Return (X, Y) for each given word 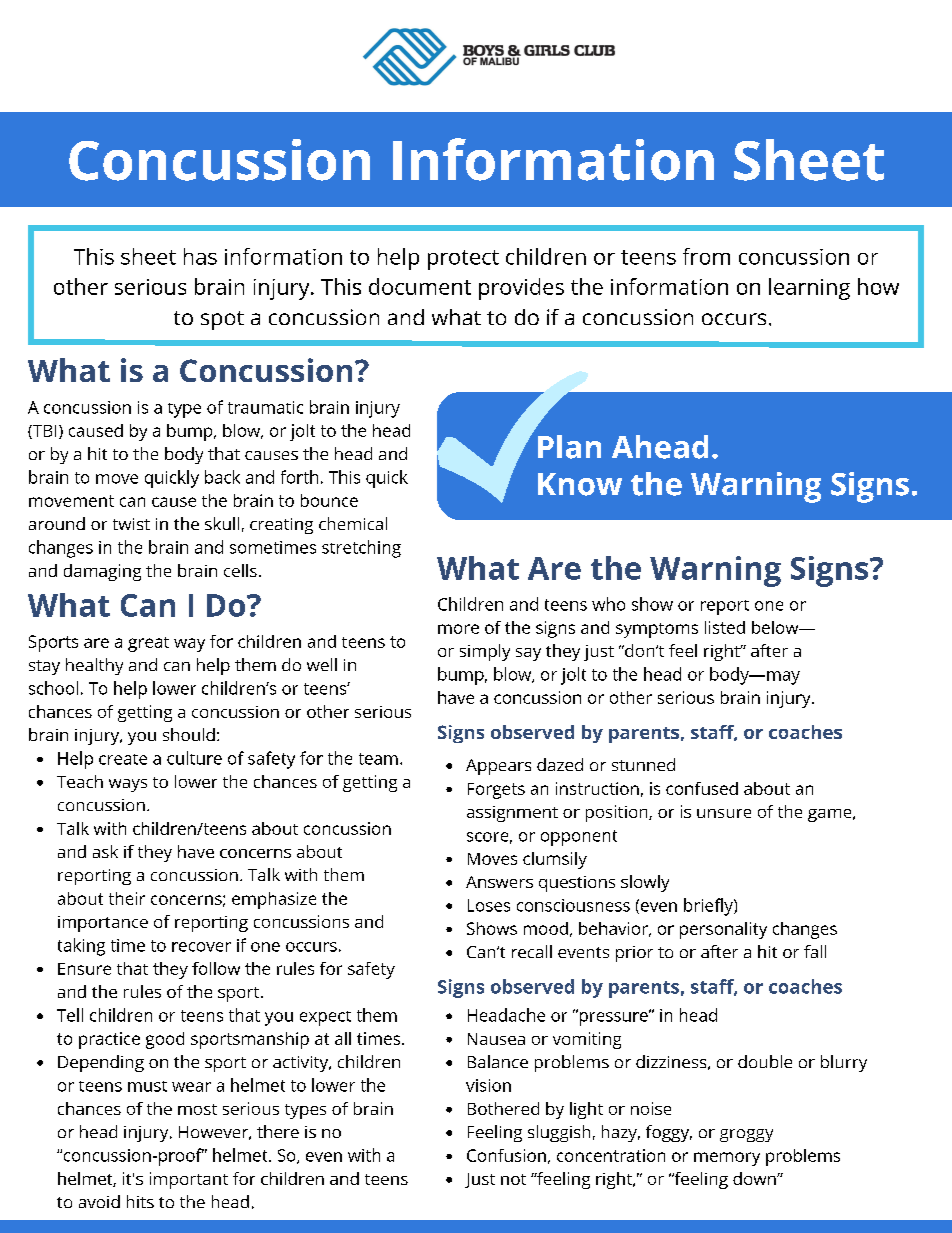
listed (725, 627)
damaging (102, 572)
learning (809, 289)
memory (727, 1159)
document (420, 286)
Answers (499, 882)
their (127, 898)
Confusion (506, 1155)
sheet (148, 256)
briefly (709, 907)
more (458, 629)
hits (140, 1201)
